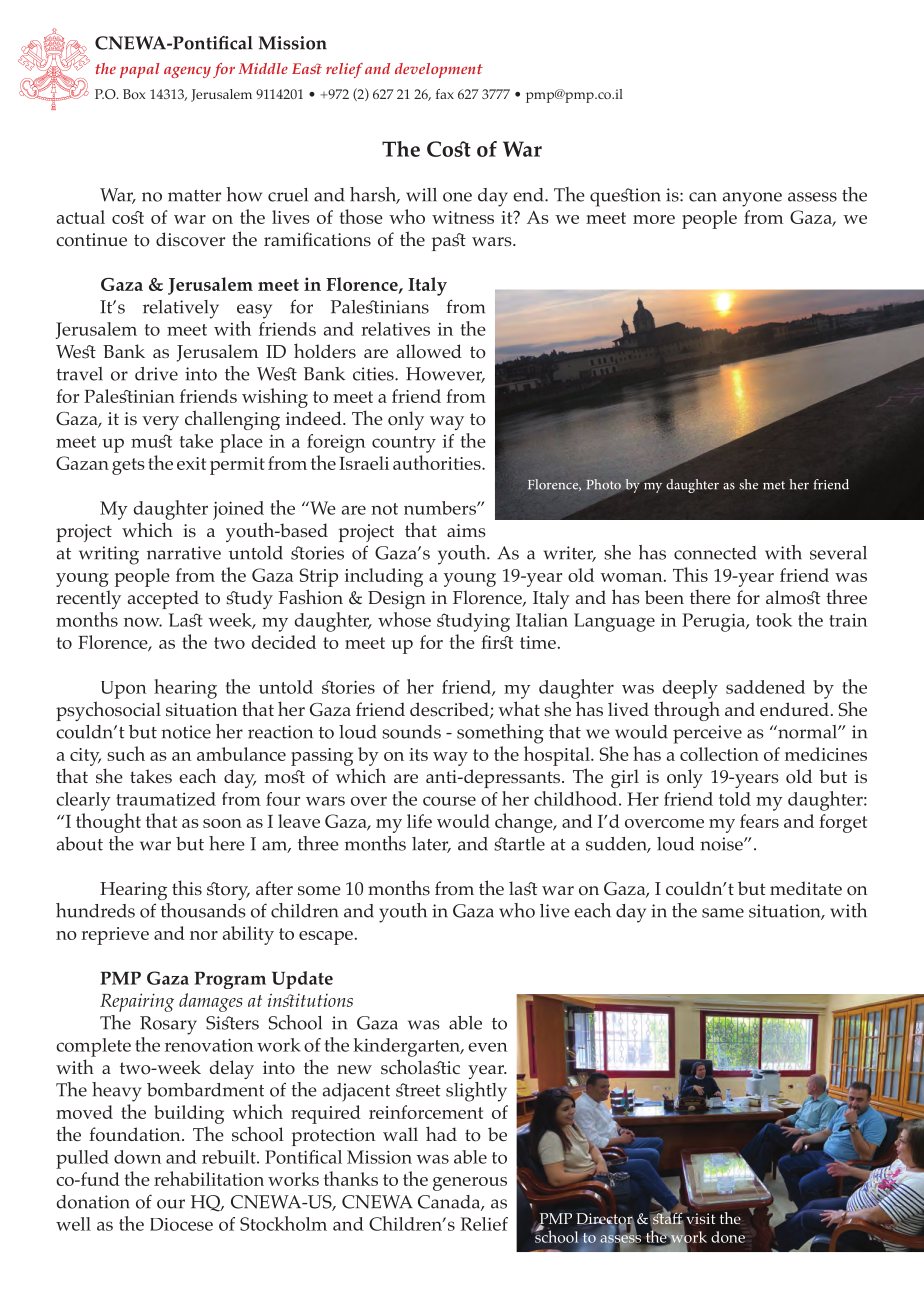 This image has height=1308, width=924. Describe the element at coordinates (752, 199) in the image. I see `anyone` at that location.
